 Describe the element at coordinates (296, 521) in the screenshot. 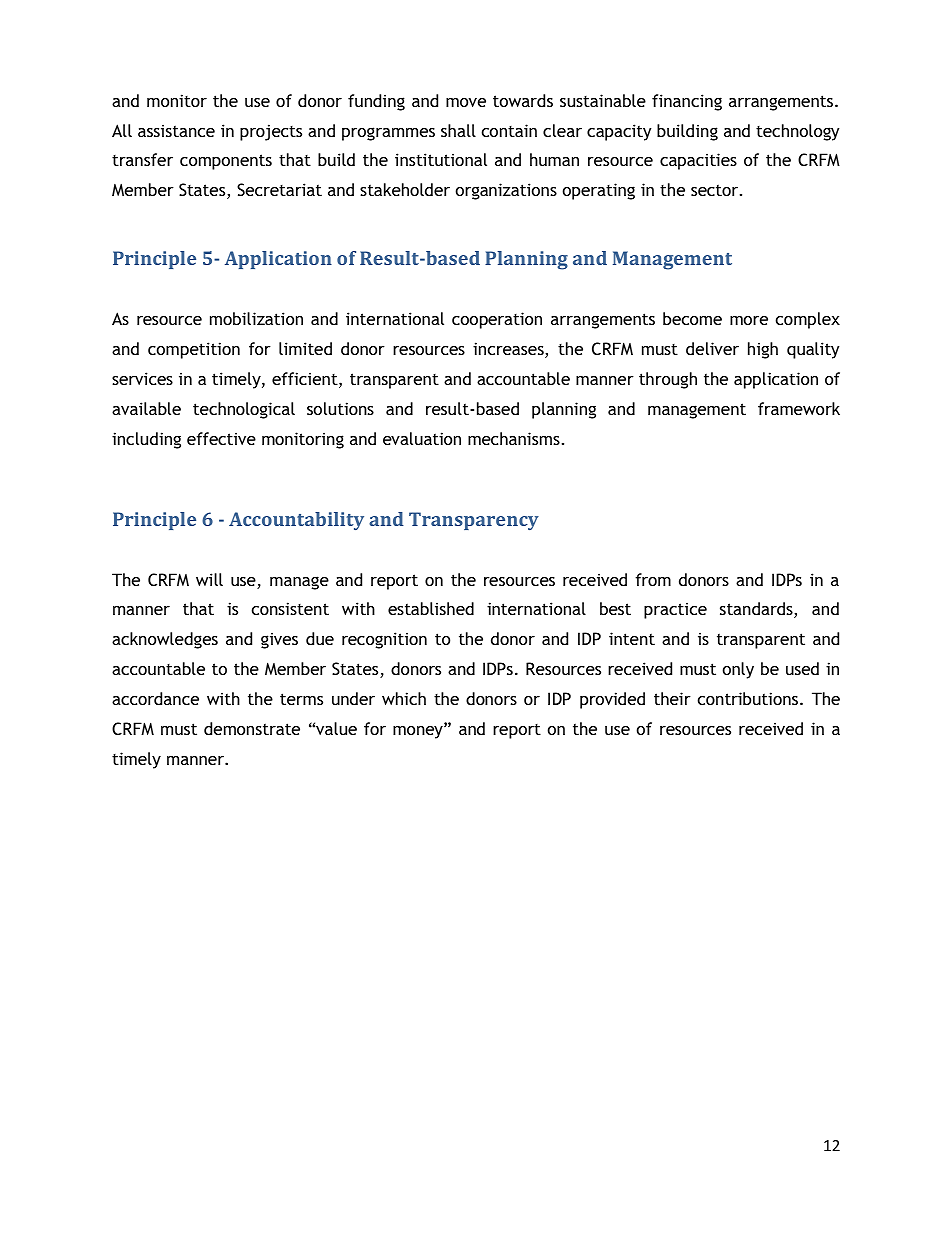

I see `Accountability` at that location.
